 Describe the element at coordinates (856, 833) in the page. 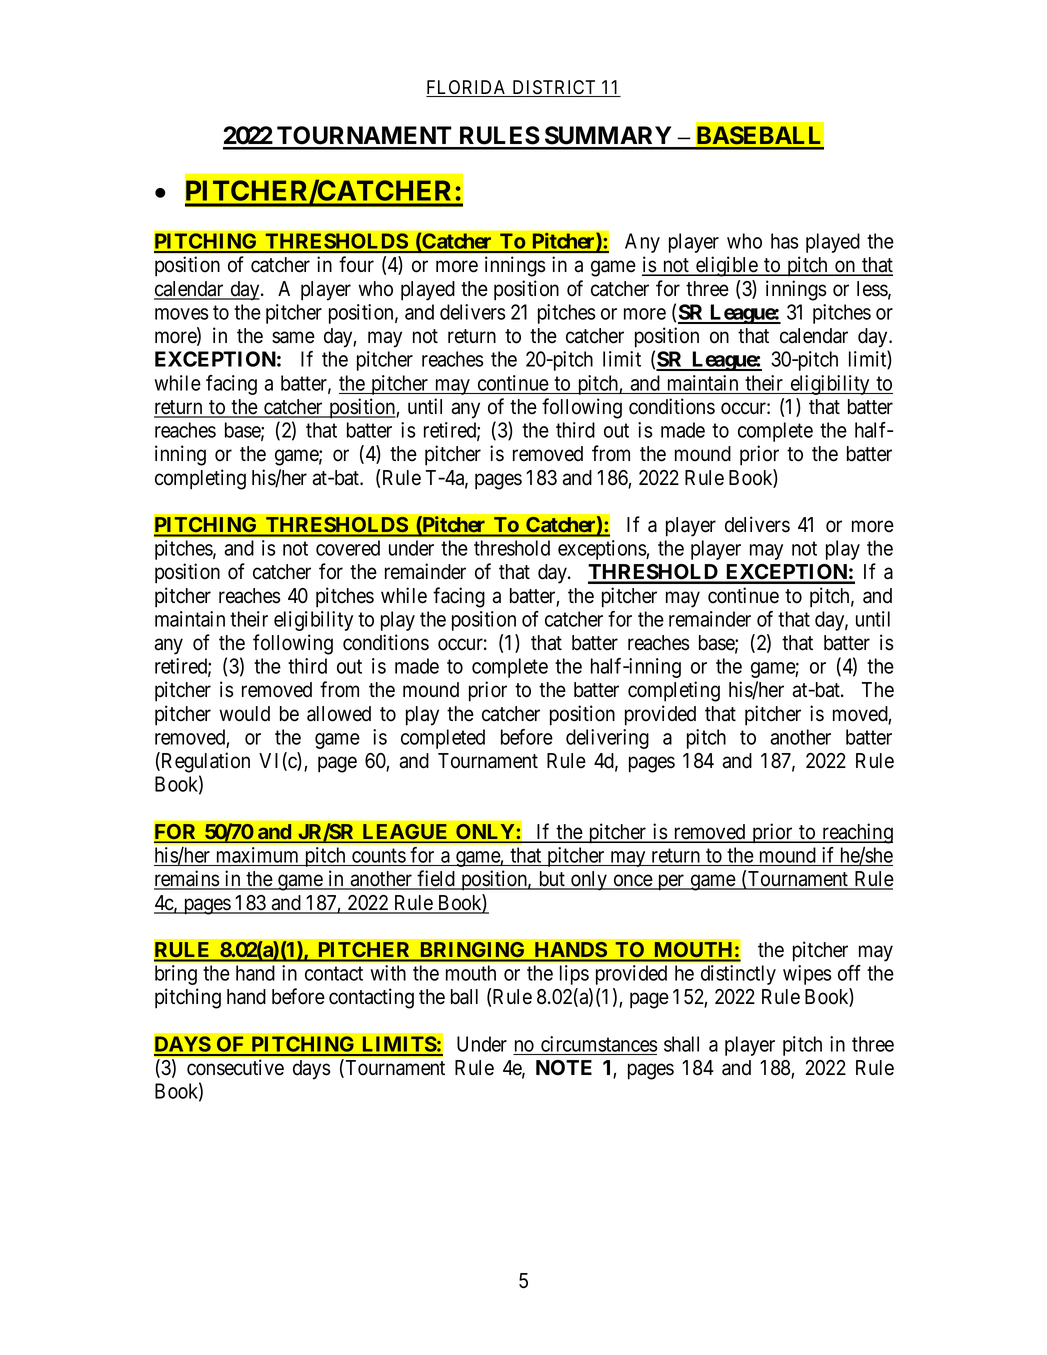

I see `reaching` at that location.
